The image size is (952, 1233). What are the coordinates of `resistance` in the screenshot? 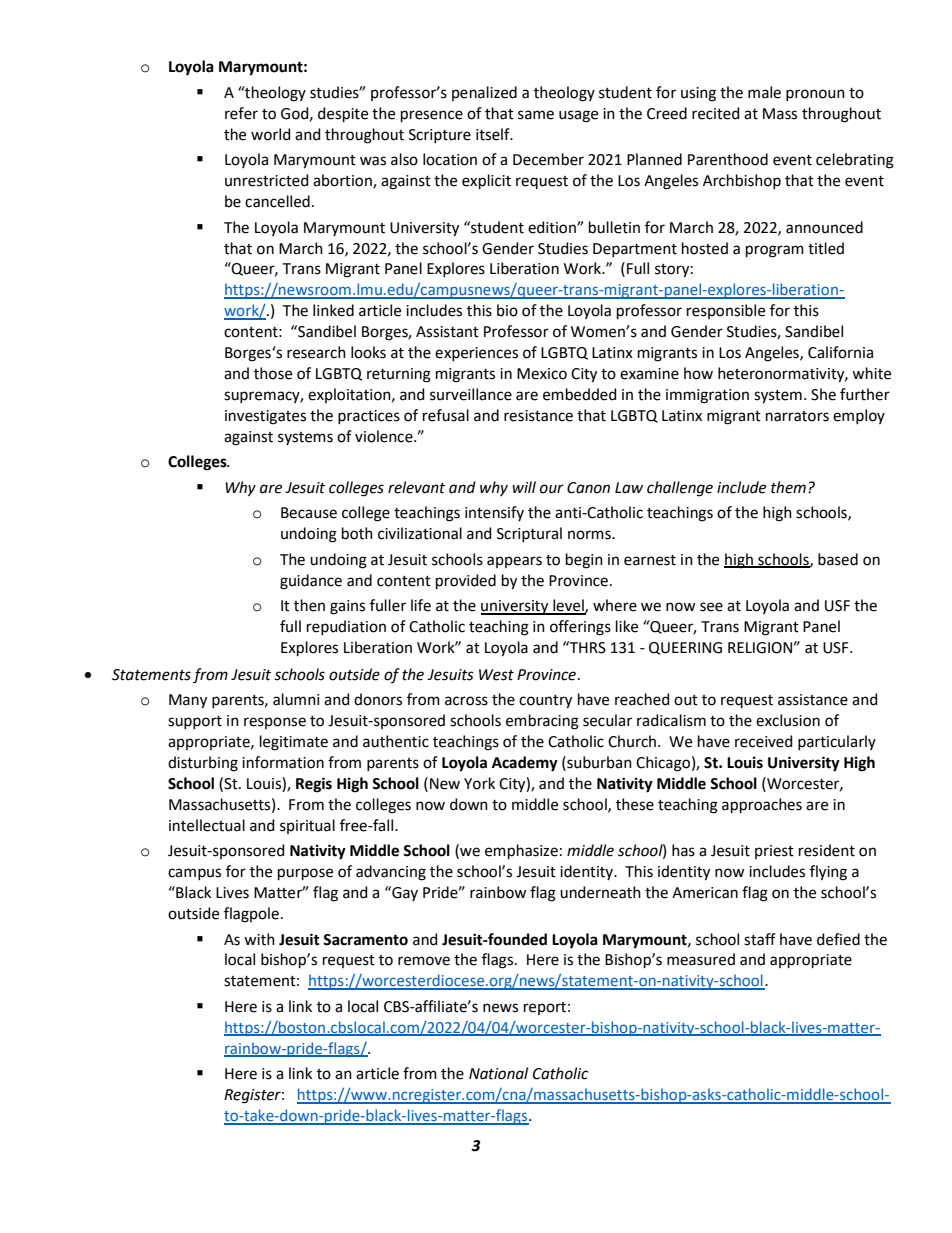 It's located at (538, 416).
